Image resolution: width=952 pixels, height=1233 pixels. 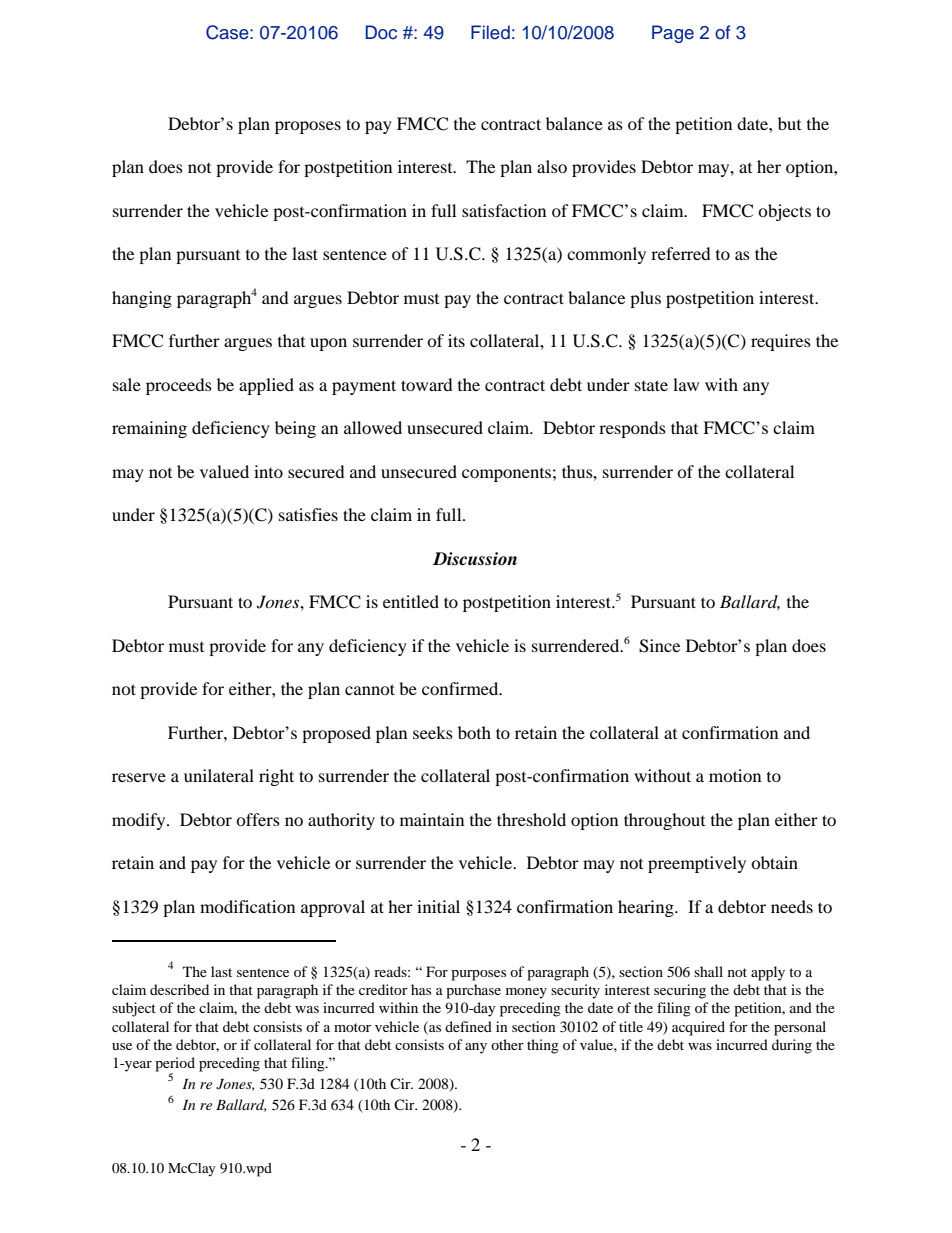 I want to click on motion, so click(x=735, y=775).
